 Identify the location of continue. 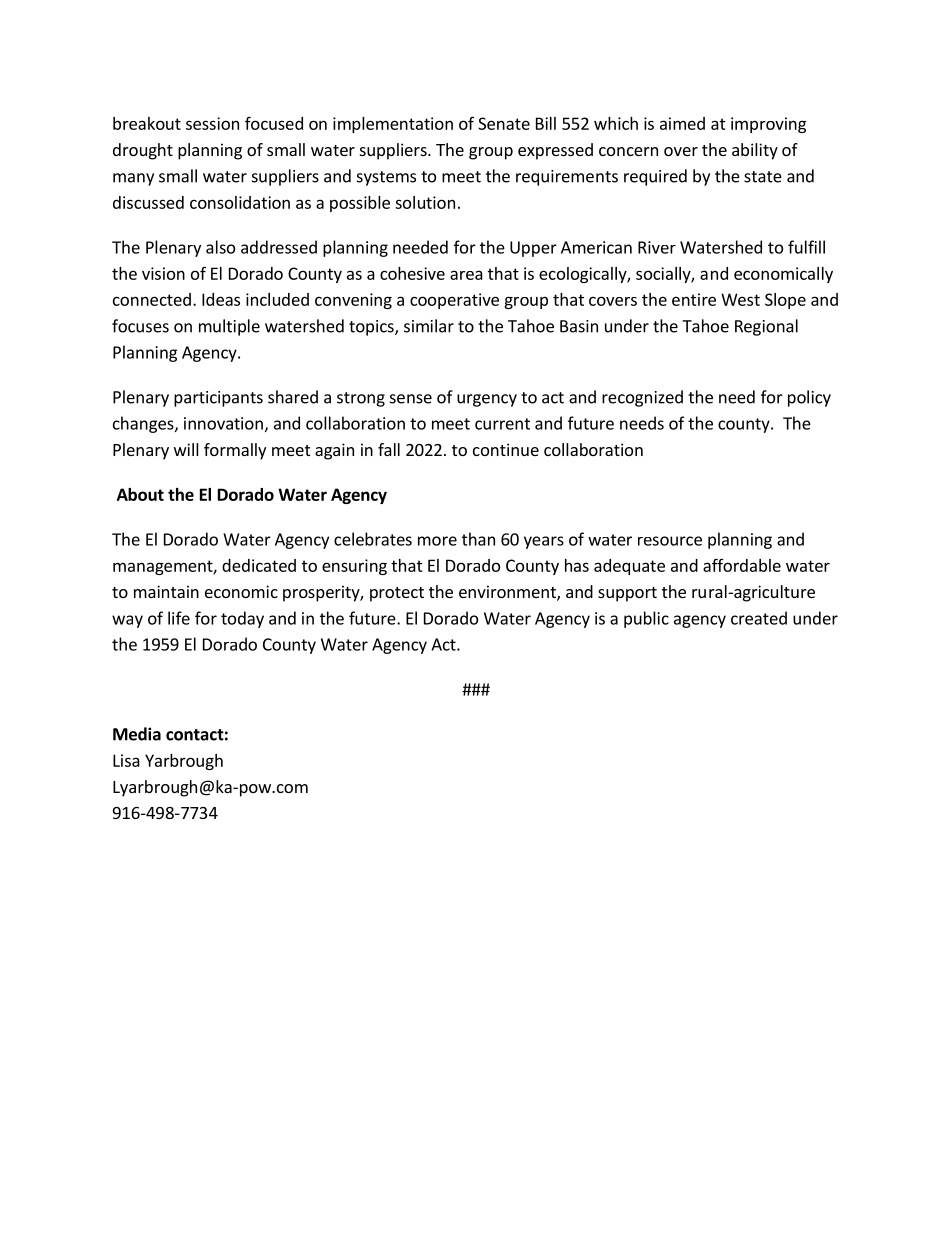
(506, 449).
